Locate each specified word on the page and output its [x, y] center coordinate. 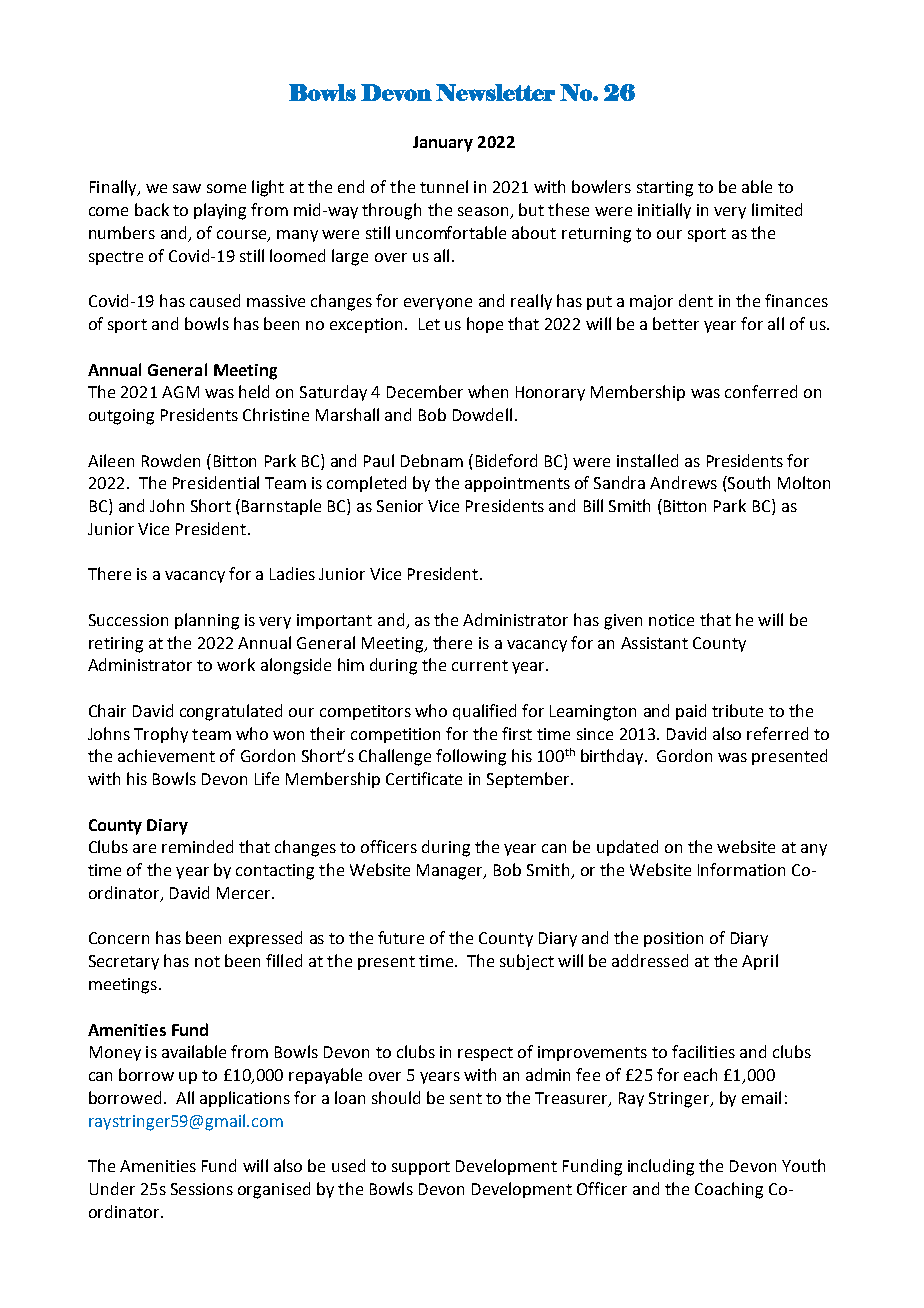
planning [207, 621]
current [480, 665]
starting [665, 189]
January [443, 144]
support [421, 1168]
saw [187, 188]
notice [671, 620]
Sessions [202, 1189]
